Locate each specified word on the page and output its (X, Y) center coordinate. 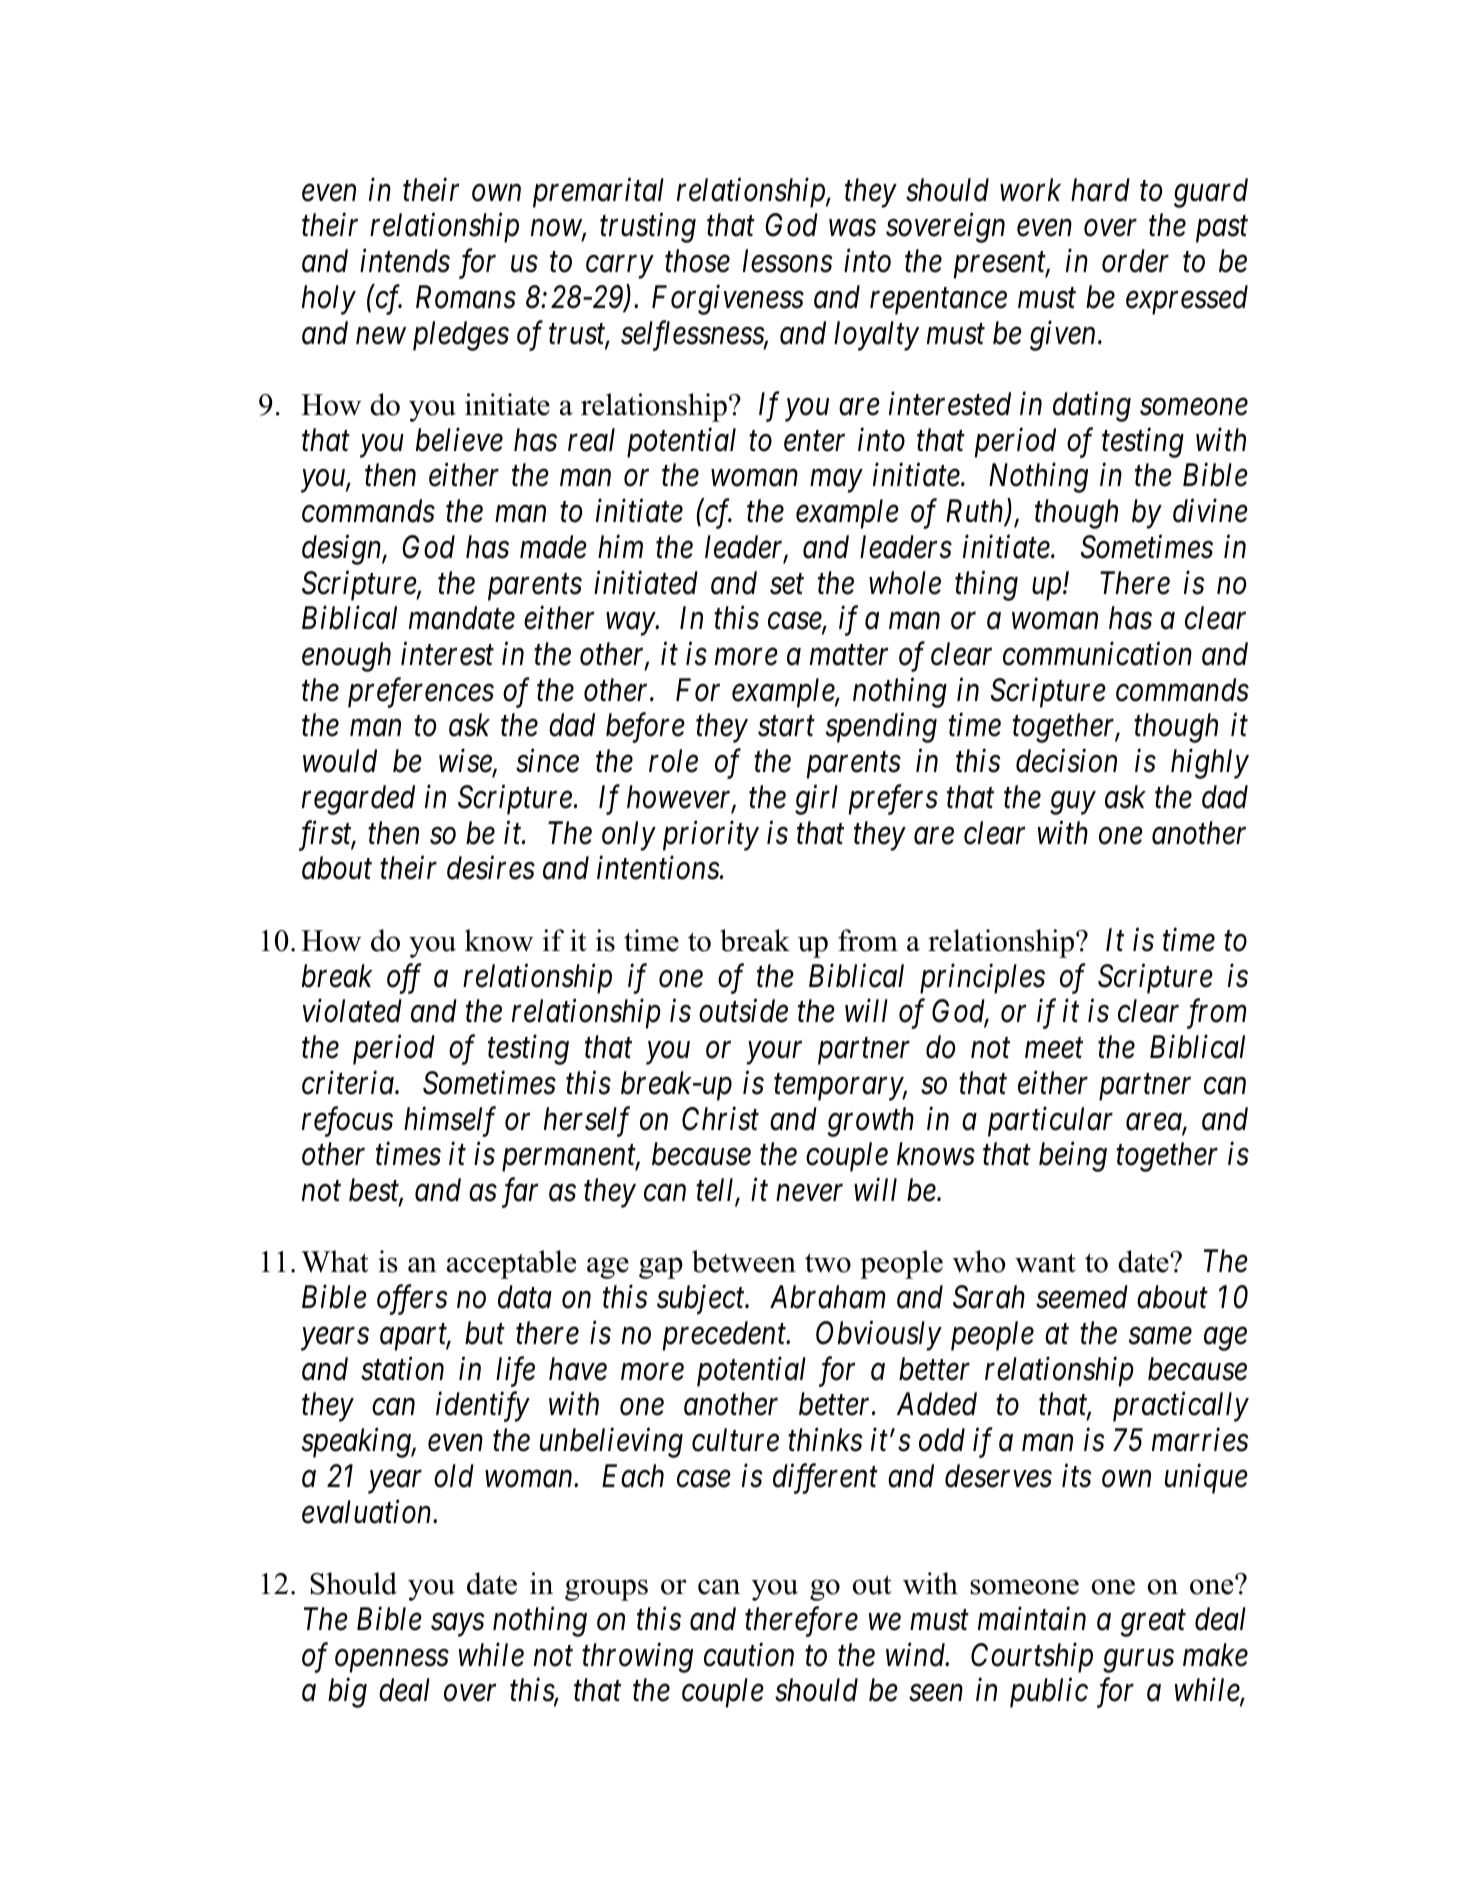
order (1135, 261)
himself (450, 1121)
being (1073, 1157)
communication (1097, 654)
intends (405, 261)
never (809, 1193)
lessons (788, 261)
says (458, 1625)
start (786, 727)
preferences (421, 693)
